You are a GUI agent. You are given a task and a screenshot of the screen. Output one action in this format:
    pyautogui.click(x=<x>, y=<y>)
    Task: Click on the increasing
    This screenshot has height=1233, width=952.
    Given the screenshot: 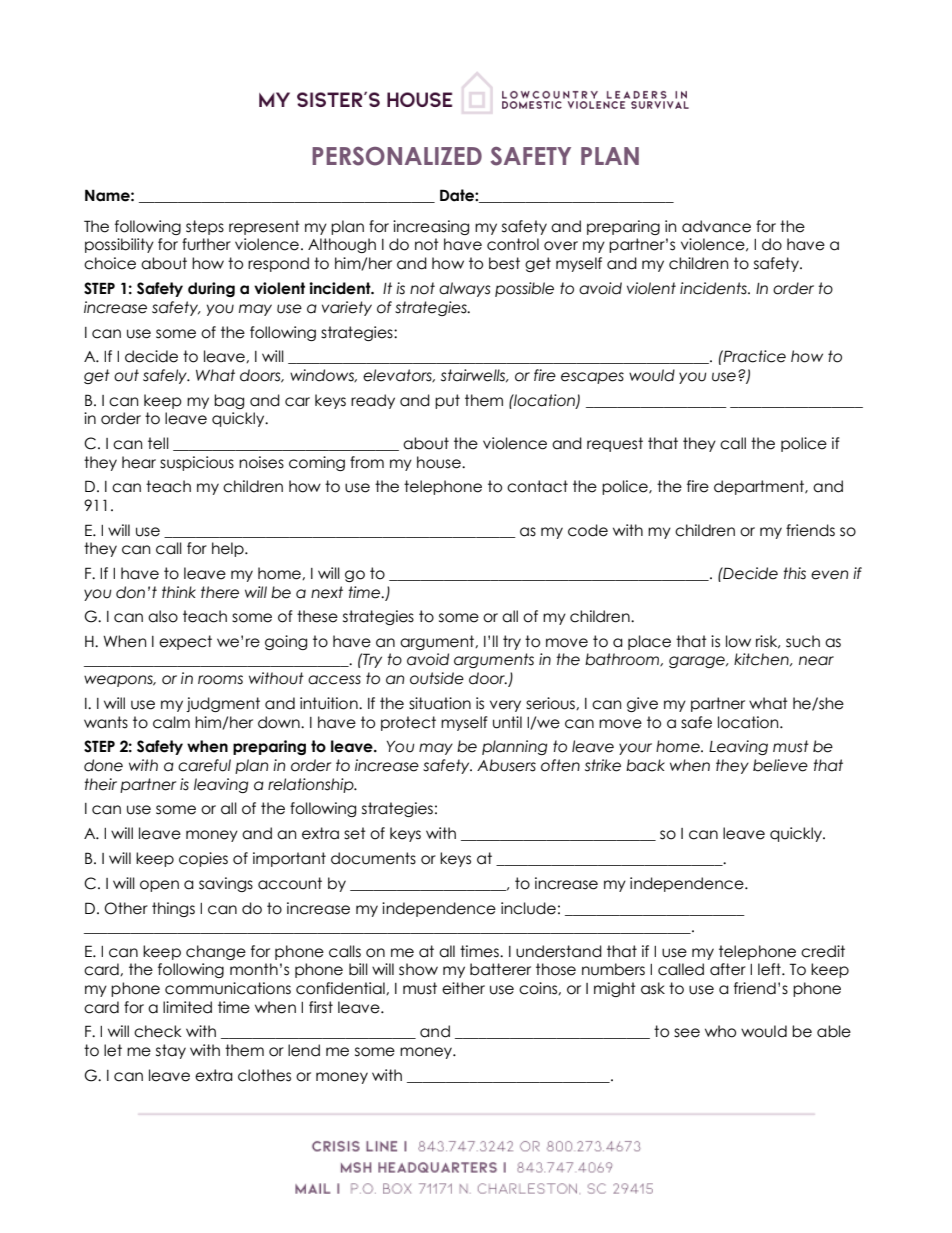 What is the action you would take?
    pyautogui.click(x=431, y=227)
